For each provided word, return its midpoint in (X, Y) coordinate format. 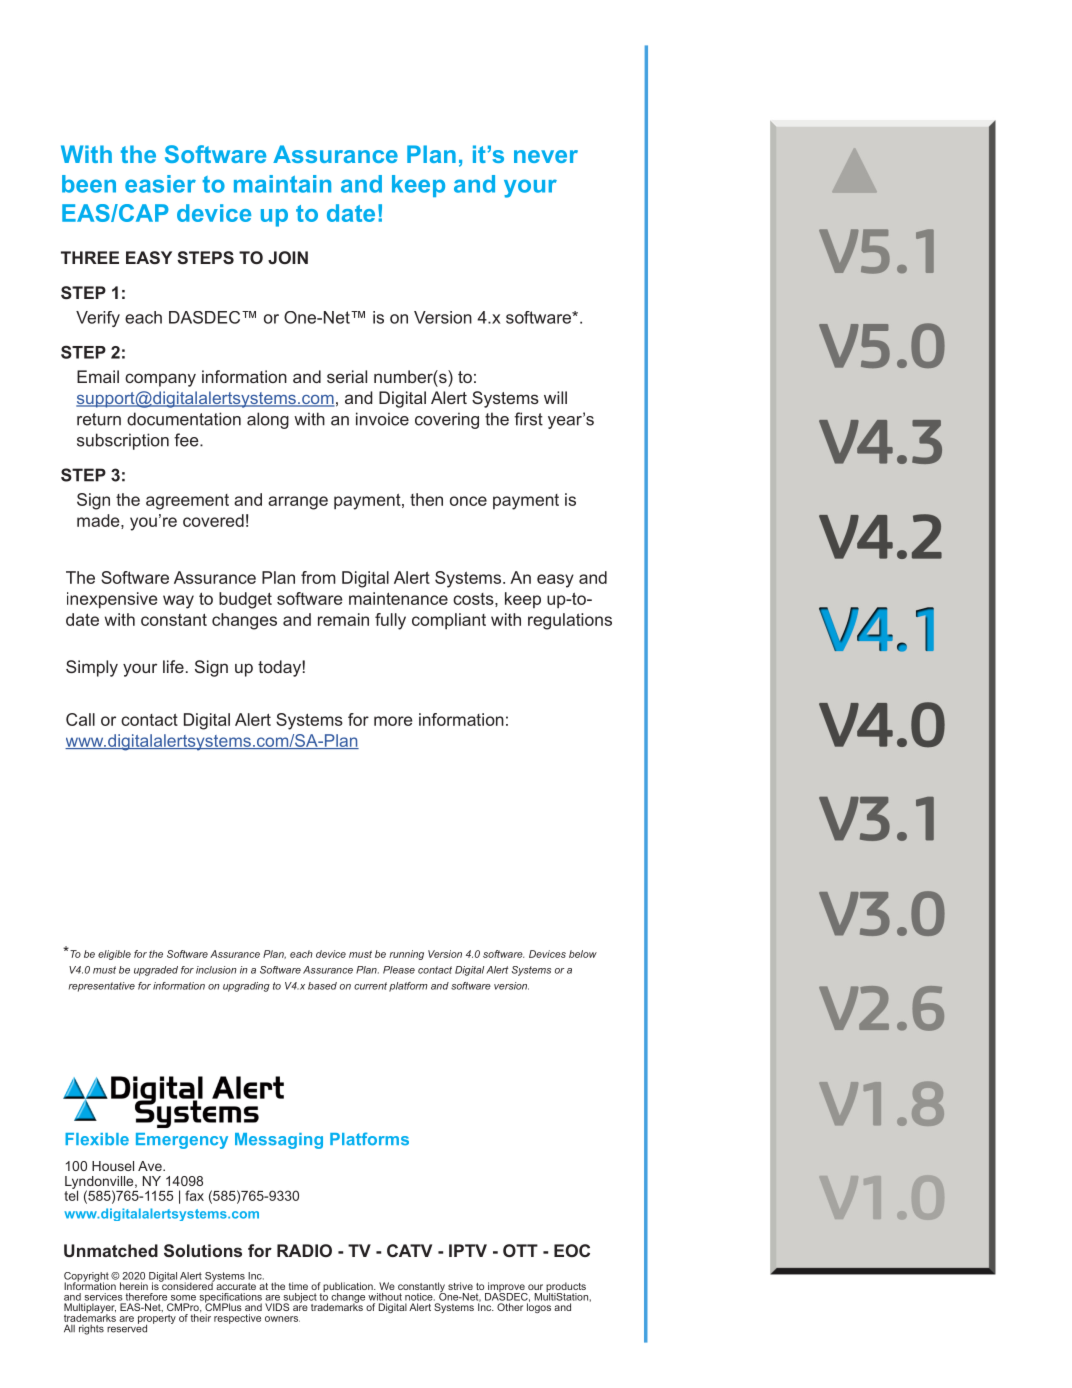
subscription (123, 441)
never (546, 156)
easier (160, 184)
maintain (282, 184)
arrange (298, 503)
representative (102, 987)
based (322, 986)
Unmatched (111, 1250)
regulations (570, 621)
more (393, 721)
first (528, 419)
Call (80, 719)
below (583, 954)
